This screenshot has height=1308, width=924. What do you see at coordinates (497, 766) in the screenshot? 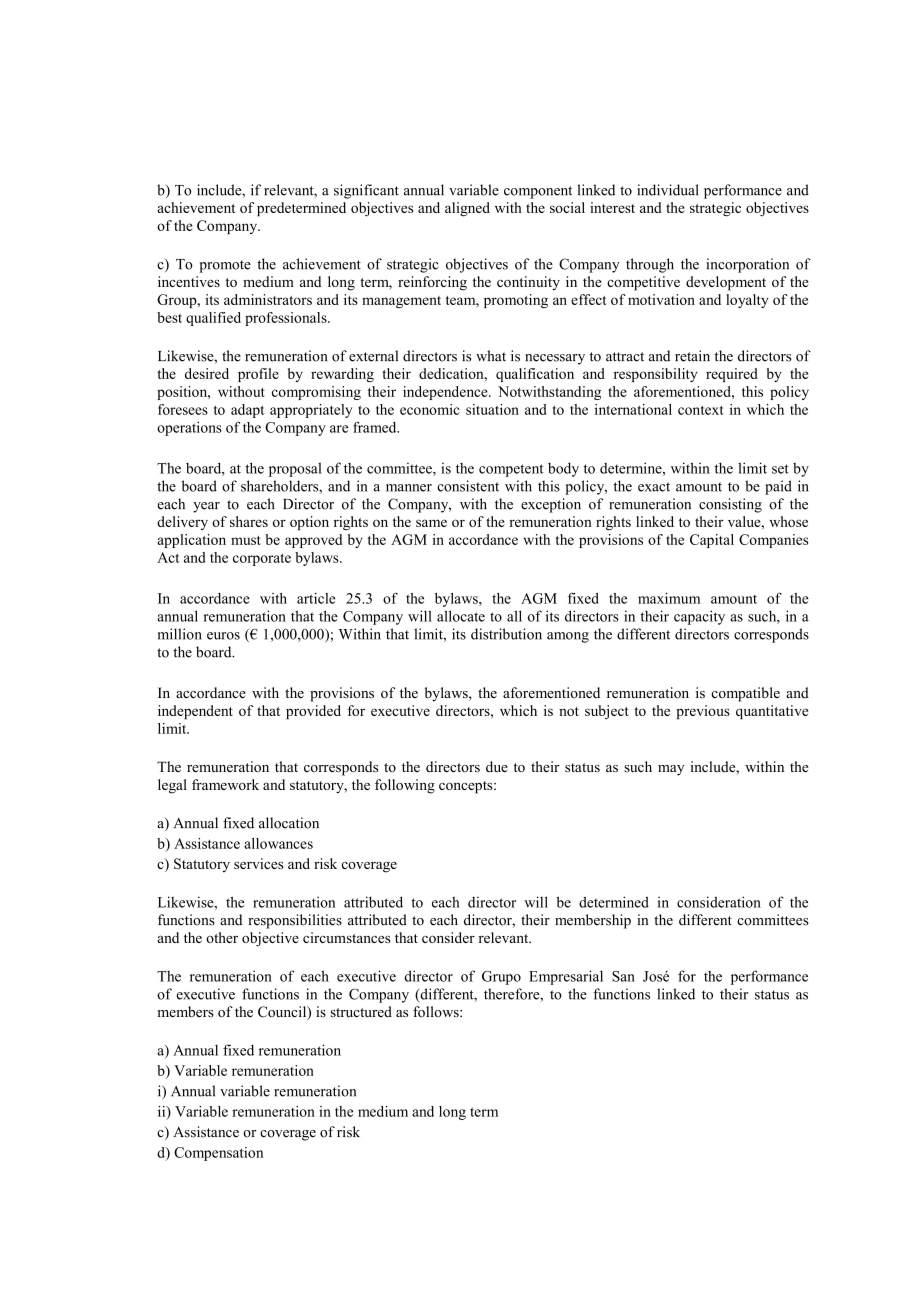
I see `due` at bounding box center [497, 766].
